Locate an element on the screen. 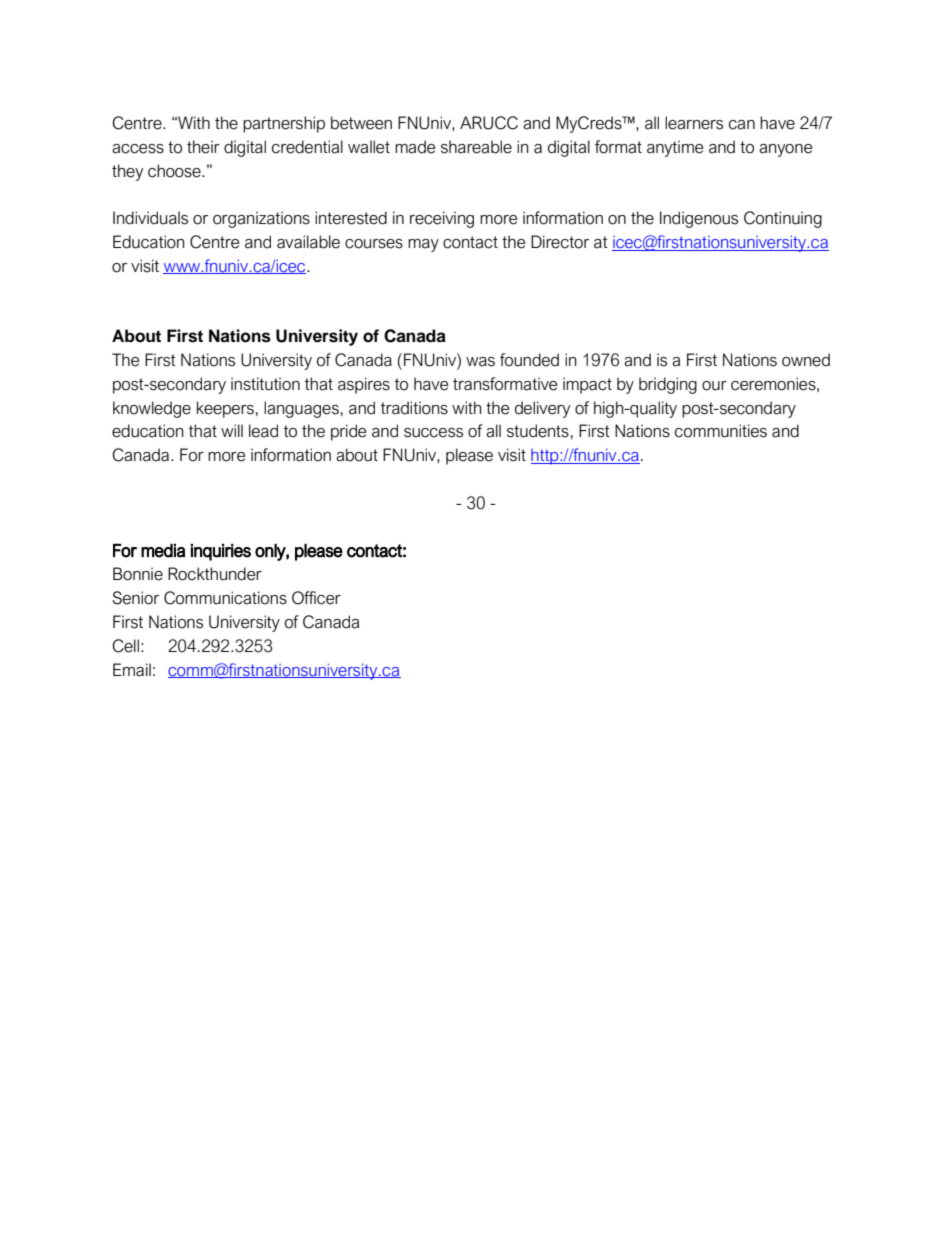  traditions is located at coordinates (414, 408).
